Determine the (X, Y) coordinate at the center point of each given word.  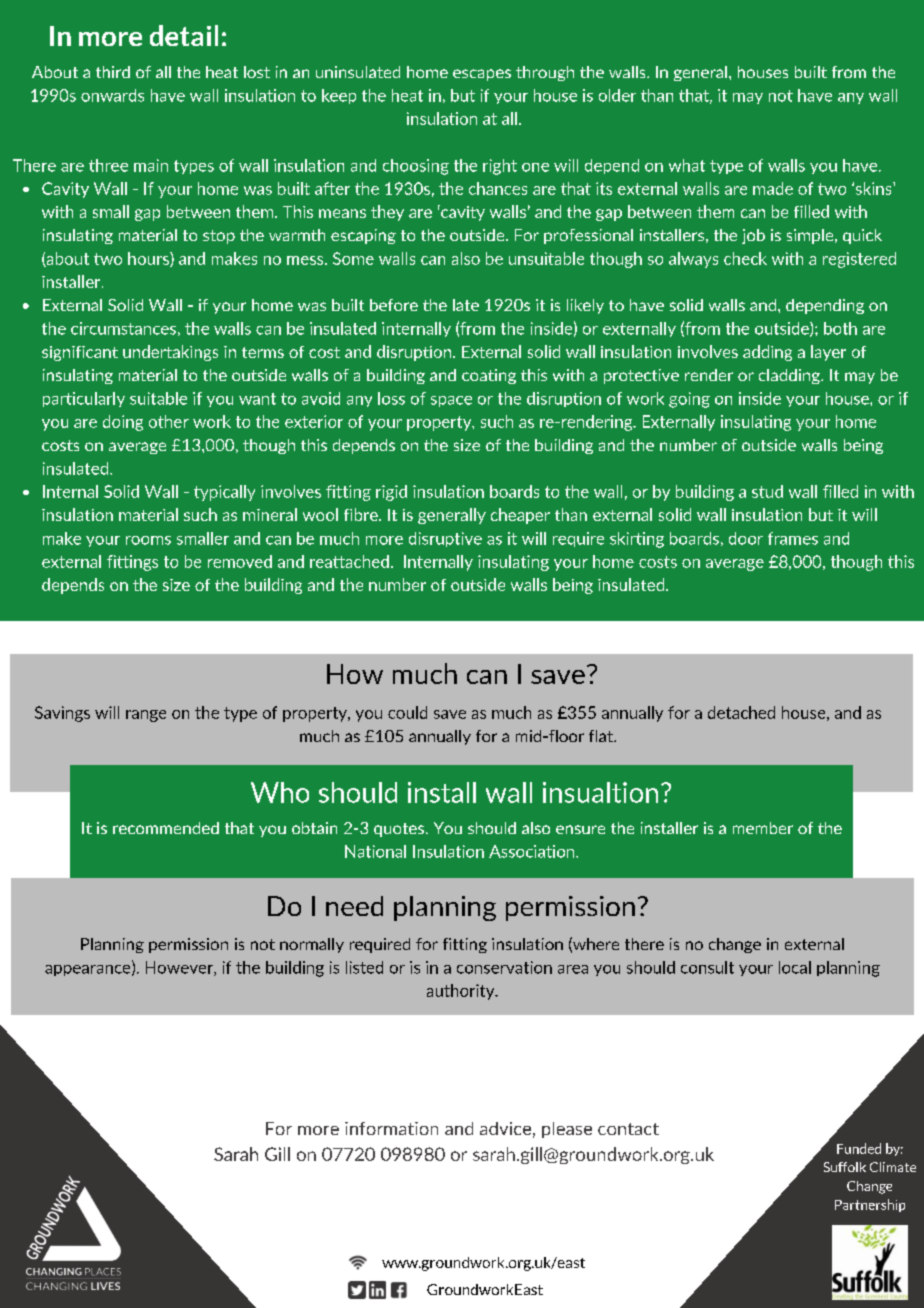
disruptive (445, 539)
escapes (482, 75)
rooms (148, 540)
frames (793, 538)
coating (489, 376)
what (687, 165)
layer (828, 353)
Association (533, 851)
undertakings (170, 353)
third (113, 72)
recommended (166, 828)
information (391, 1128)
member (763, 828)
